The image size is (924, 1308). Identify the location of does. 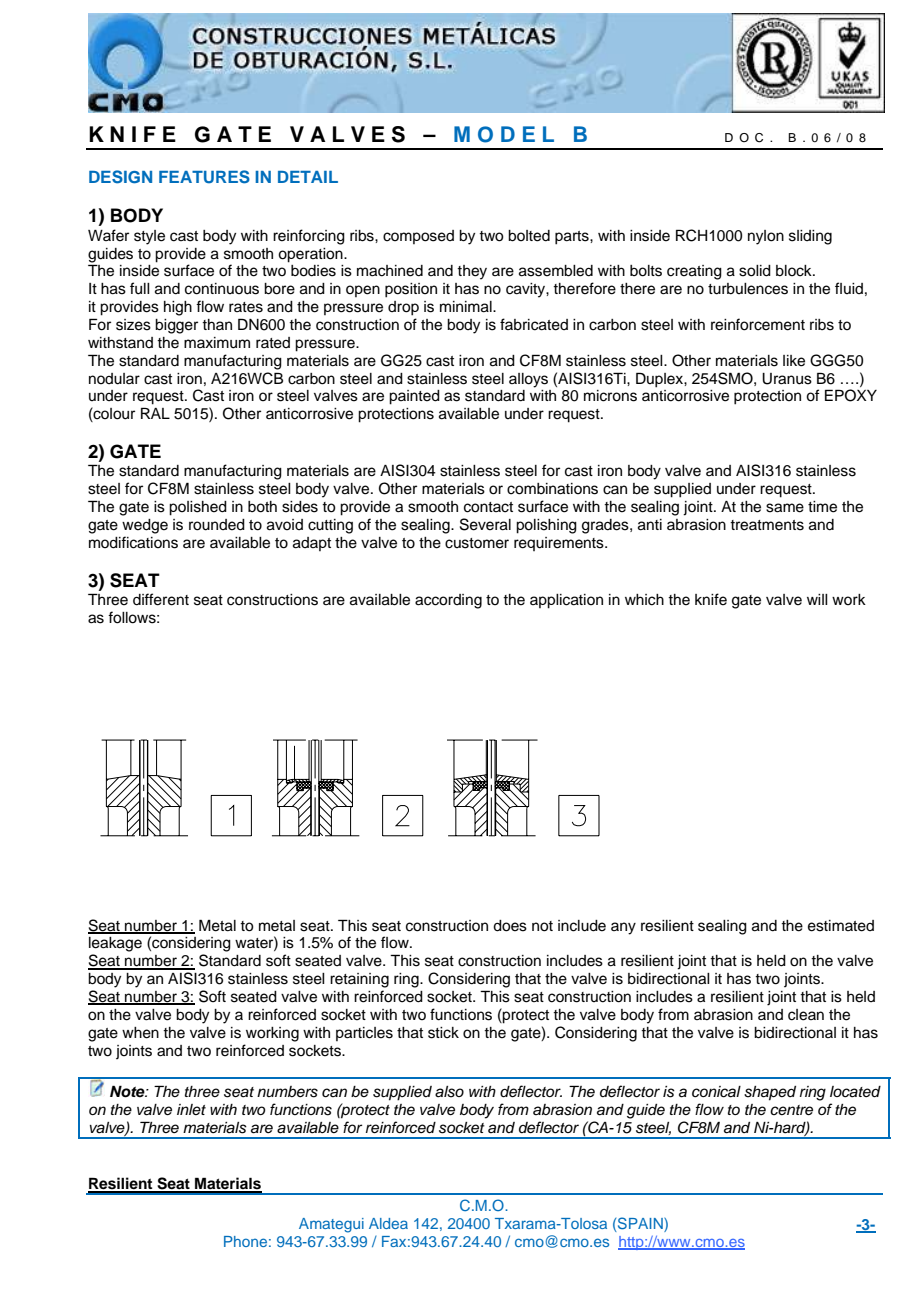
(510, 926).
